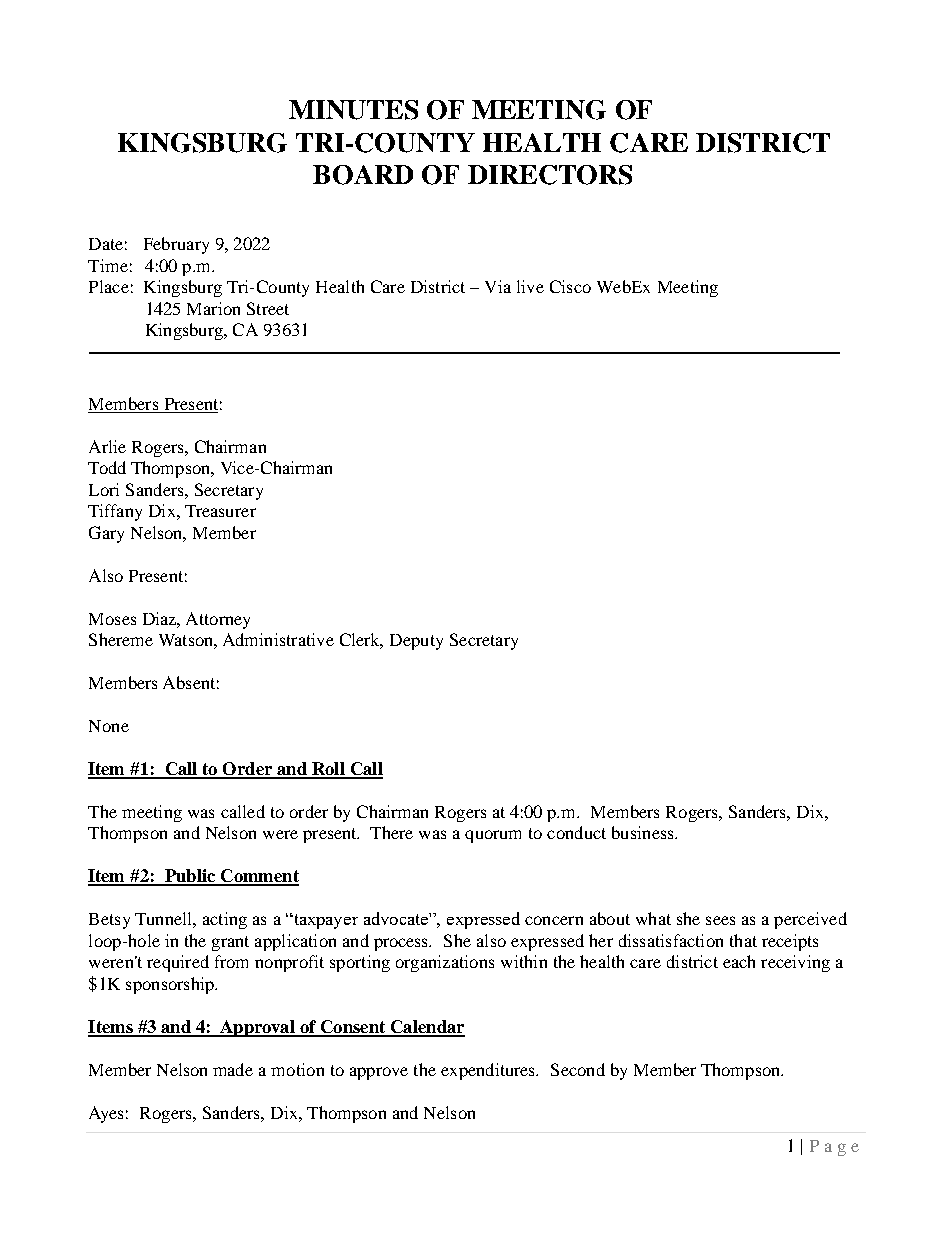  What do you see at coordinates (570, 286) in the screenshot?
I see `Cisco` at bounding box center [570, 286].
